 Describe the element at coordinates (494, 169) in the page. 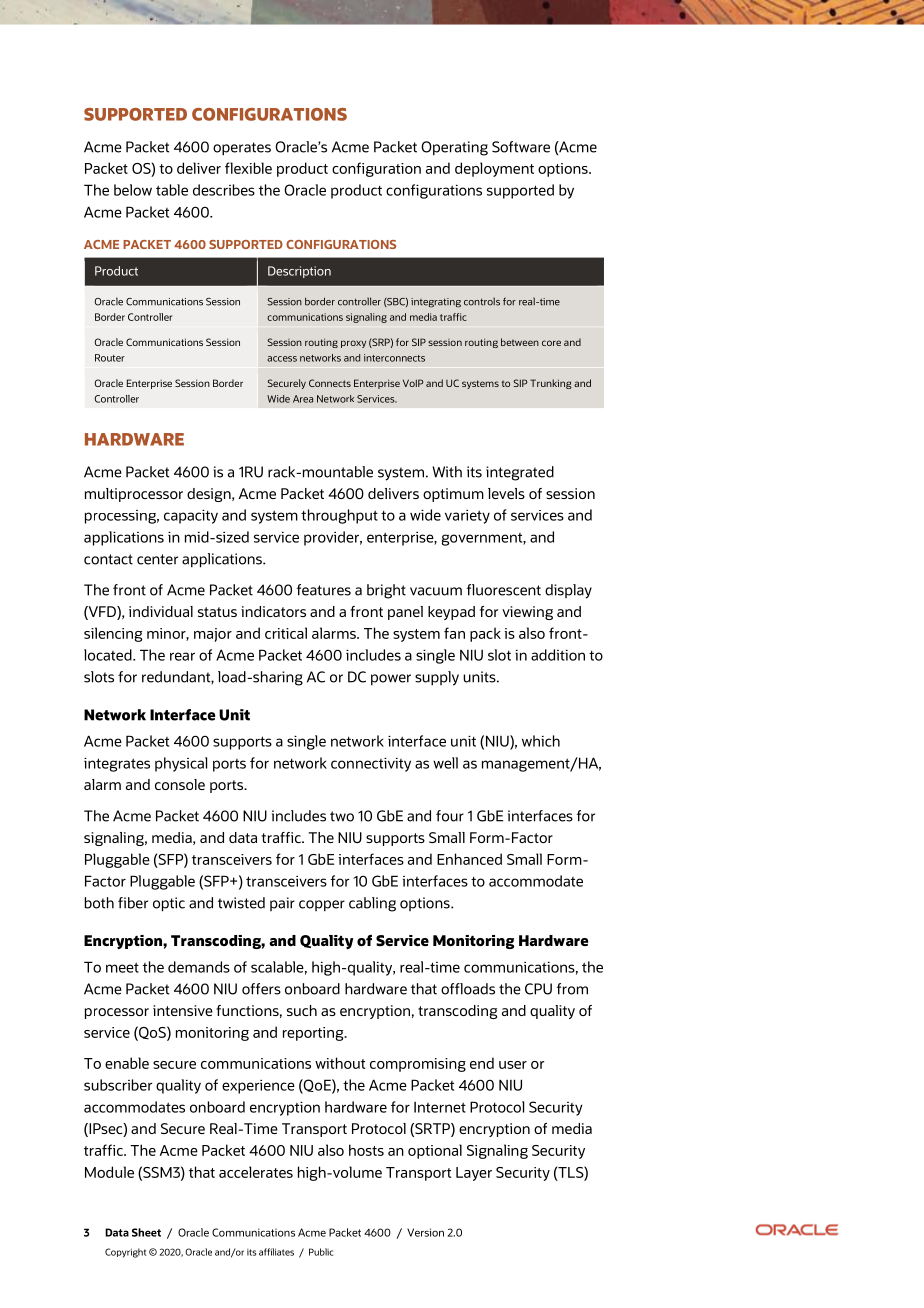

I see `deployment` at that location.
